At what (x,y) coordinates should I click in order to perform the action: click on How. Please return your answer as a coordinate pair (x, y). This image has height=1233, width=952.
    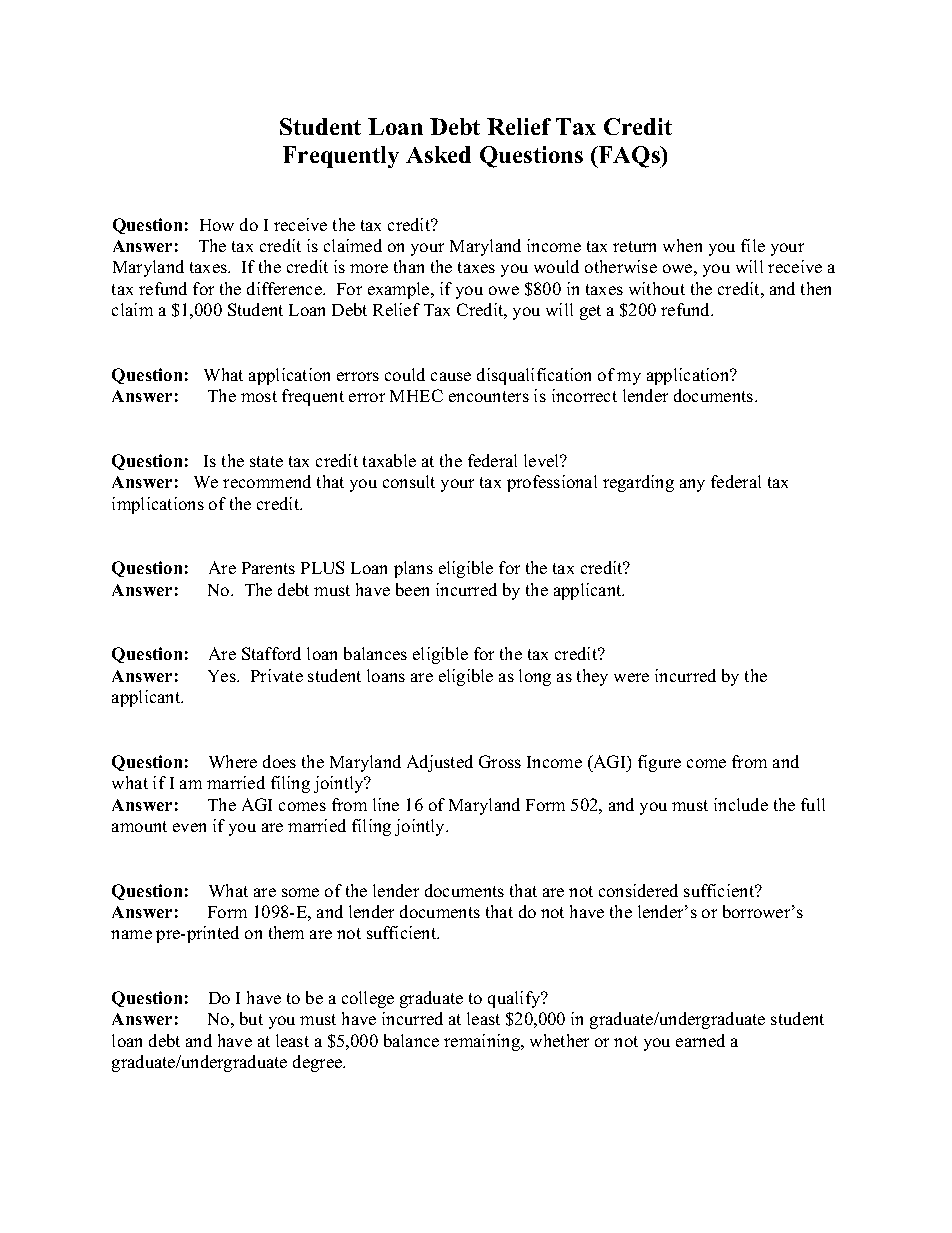
    Looking at the image, I should click on (217, 225).
